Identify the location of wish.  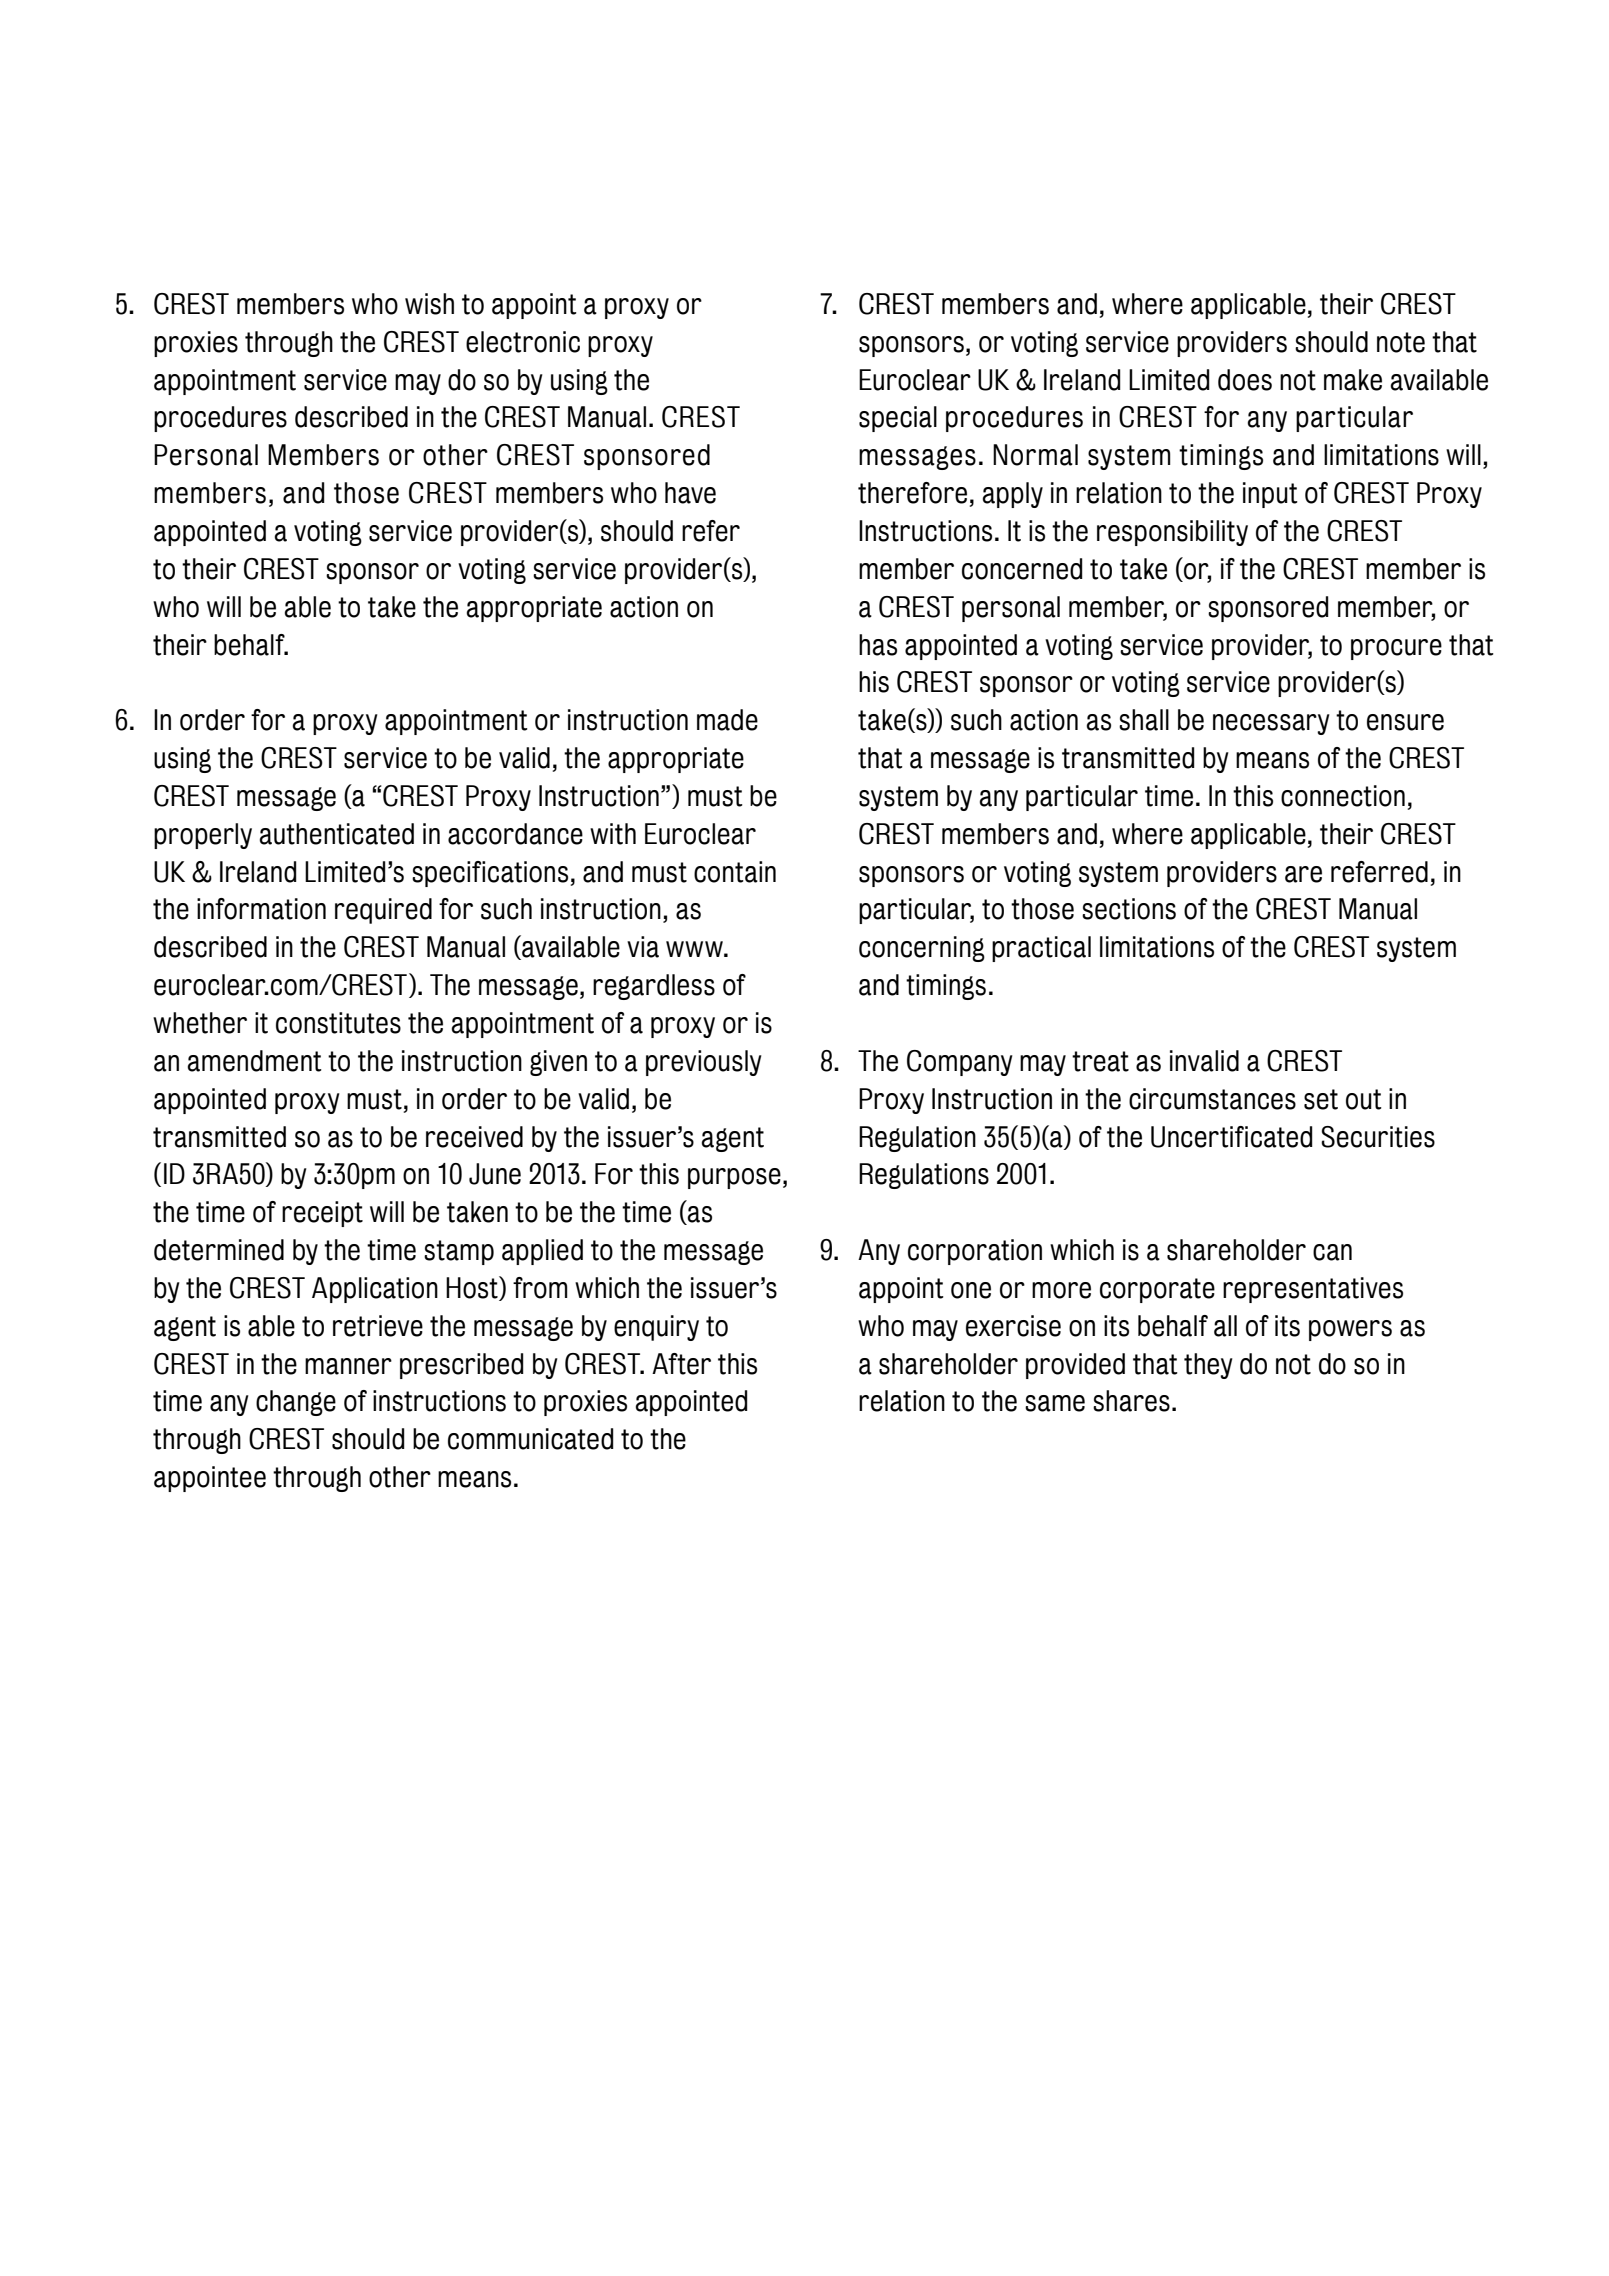
(429, 304).
